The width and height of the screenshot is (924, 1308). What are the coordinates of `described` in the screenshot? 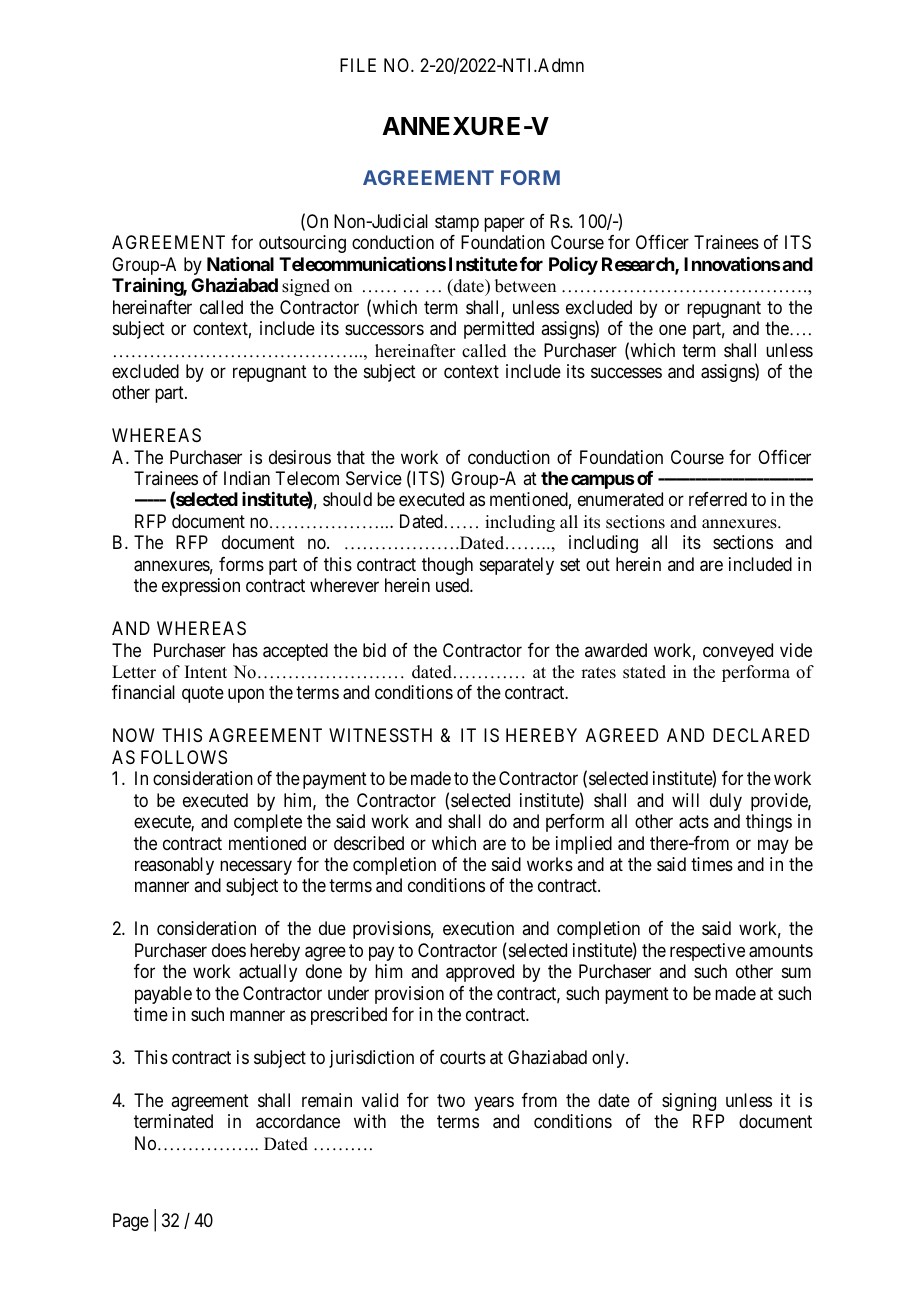 It's located at (369, 843).
